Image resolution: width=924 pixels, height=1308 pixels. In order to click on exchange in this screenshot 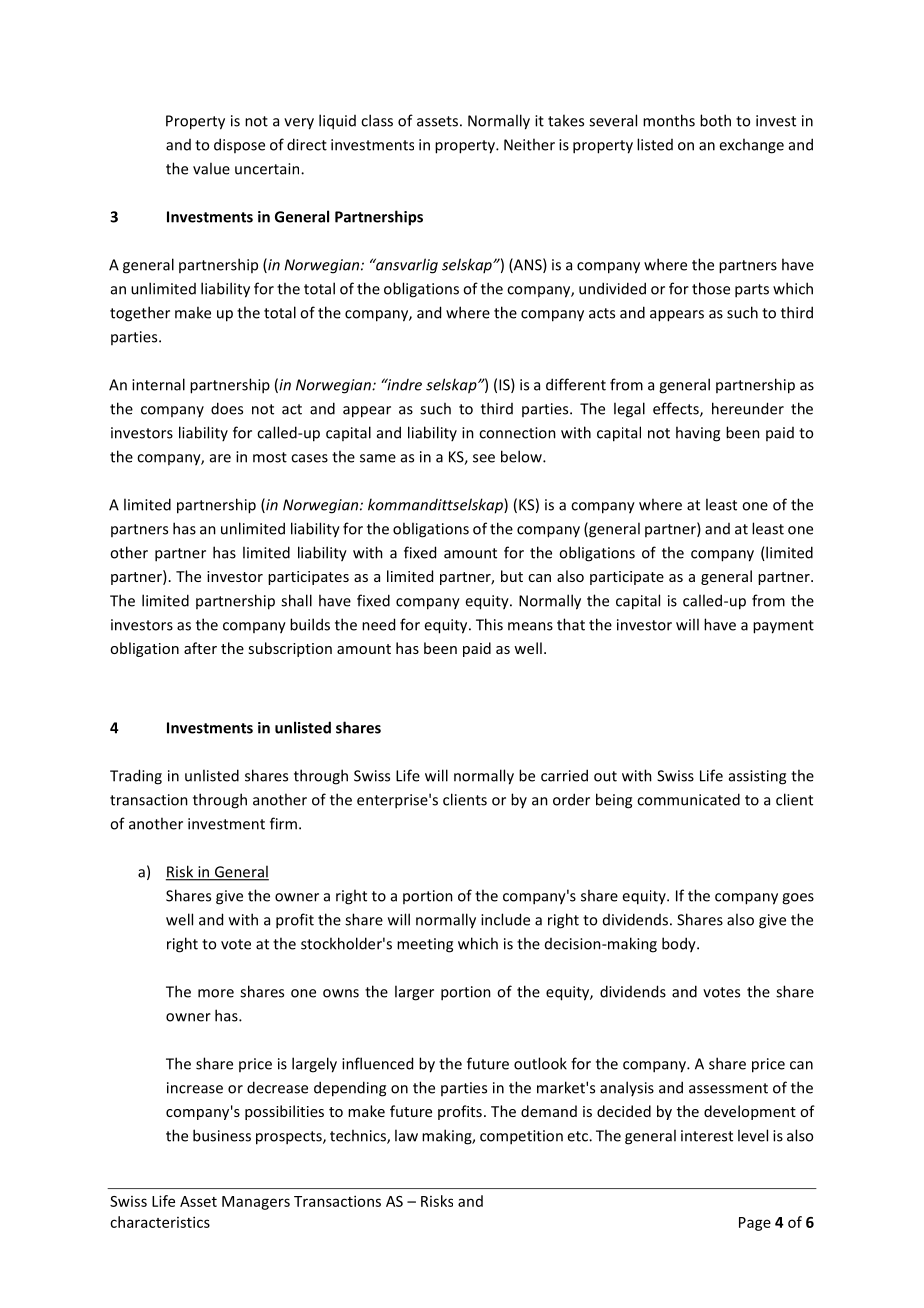, I will do `click(751, 146)`.
